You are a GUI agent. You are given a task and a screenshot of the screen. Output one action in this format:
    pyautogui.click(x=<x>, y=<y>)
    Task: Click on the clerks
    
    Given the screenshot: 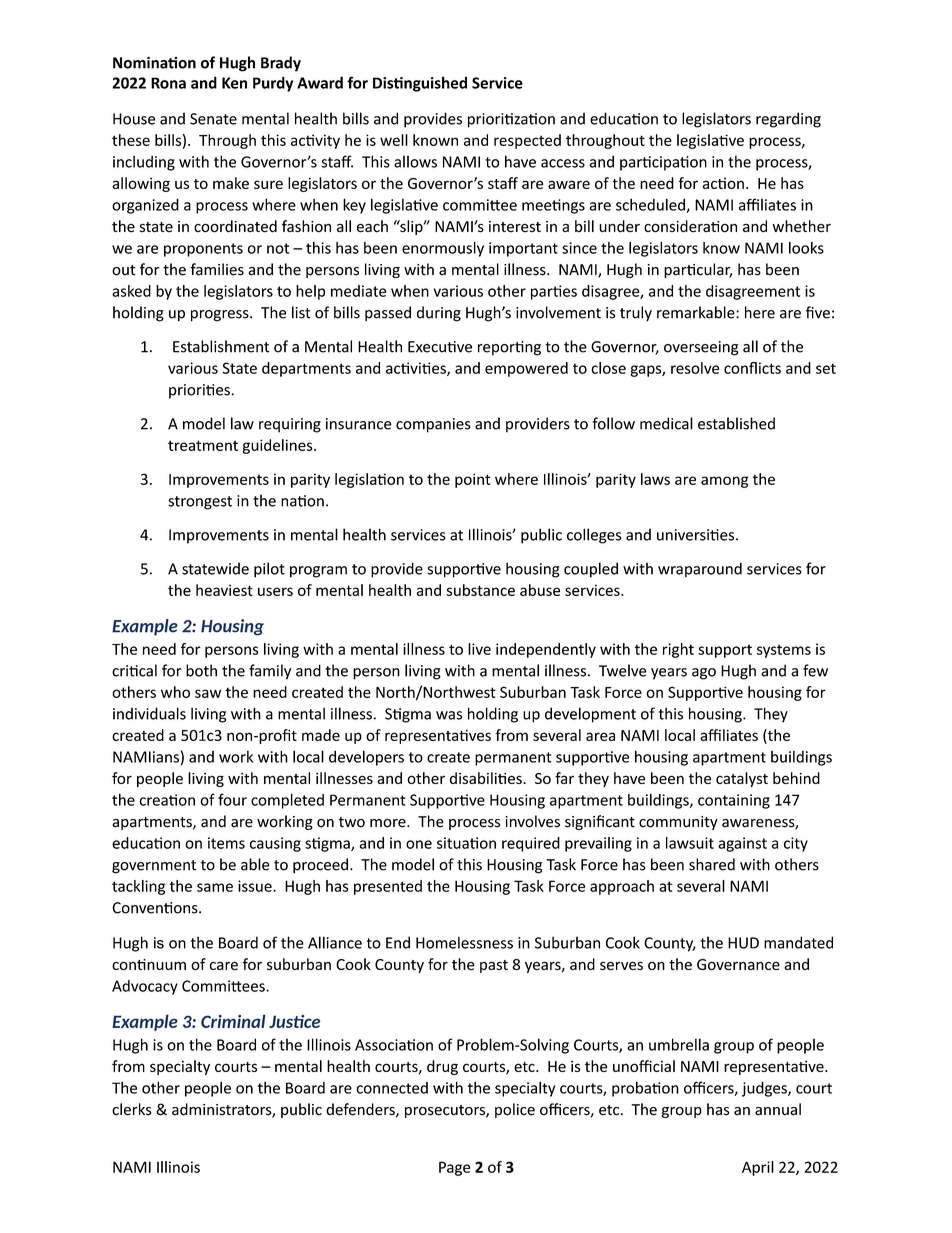 What is the action you would take?
    pyautogui.click(x=132, y=1109)
